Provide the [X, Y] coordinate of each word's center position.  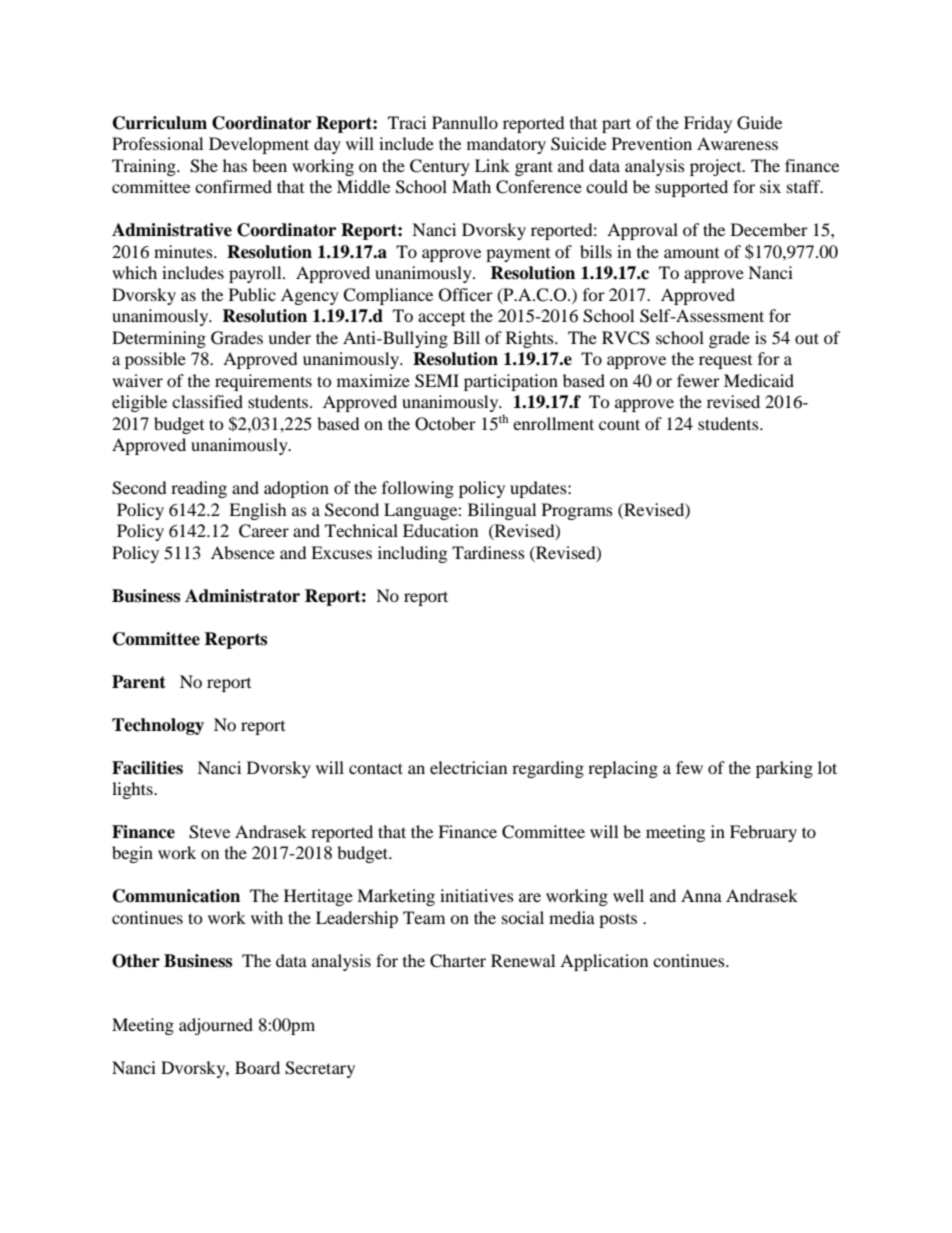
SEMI [437, 381]
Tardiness [488, 552]
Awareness [737, 143]
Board [257, 1067]
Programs [577, 511]
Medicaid [759, 380]
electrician [468, 767]
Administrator [242, 596]
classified [207, 401]
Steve [209, 832]
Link [492, 165]
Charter [458, 961]
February [763, 833]
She [204, 166]
